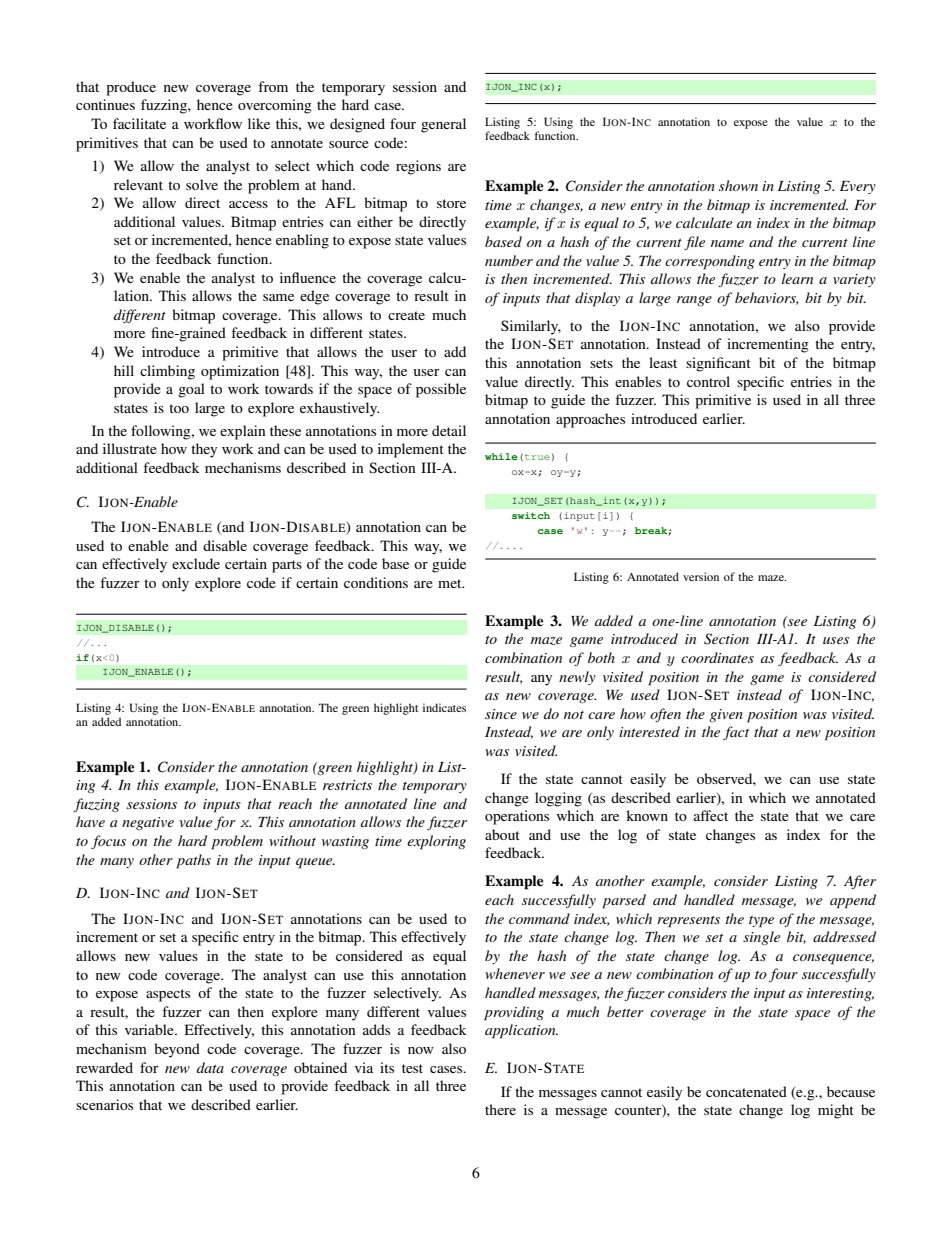  Describe the element at coordinates (738, 185) in the page. I see `shown` at that location.
